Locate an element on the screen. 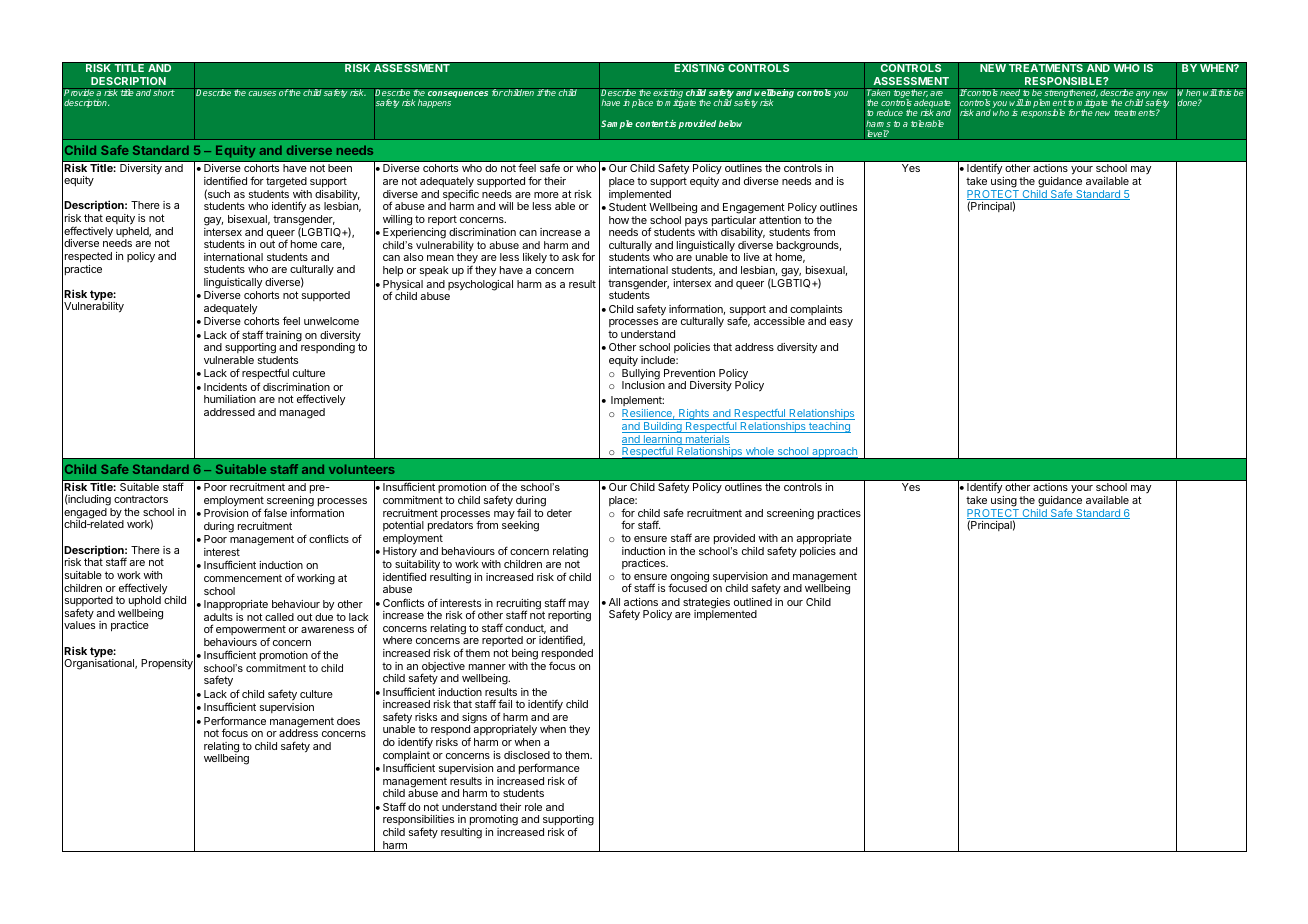 The image size is (1308, 924). below is located at coordinates (730, 123).
